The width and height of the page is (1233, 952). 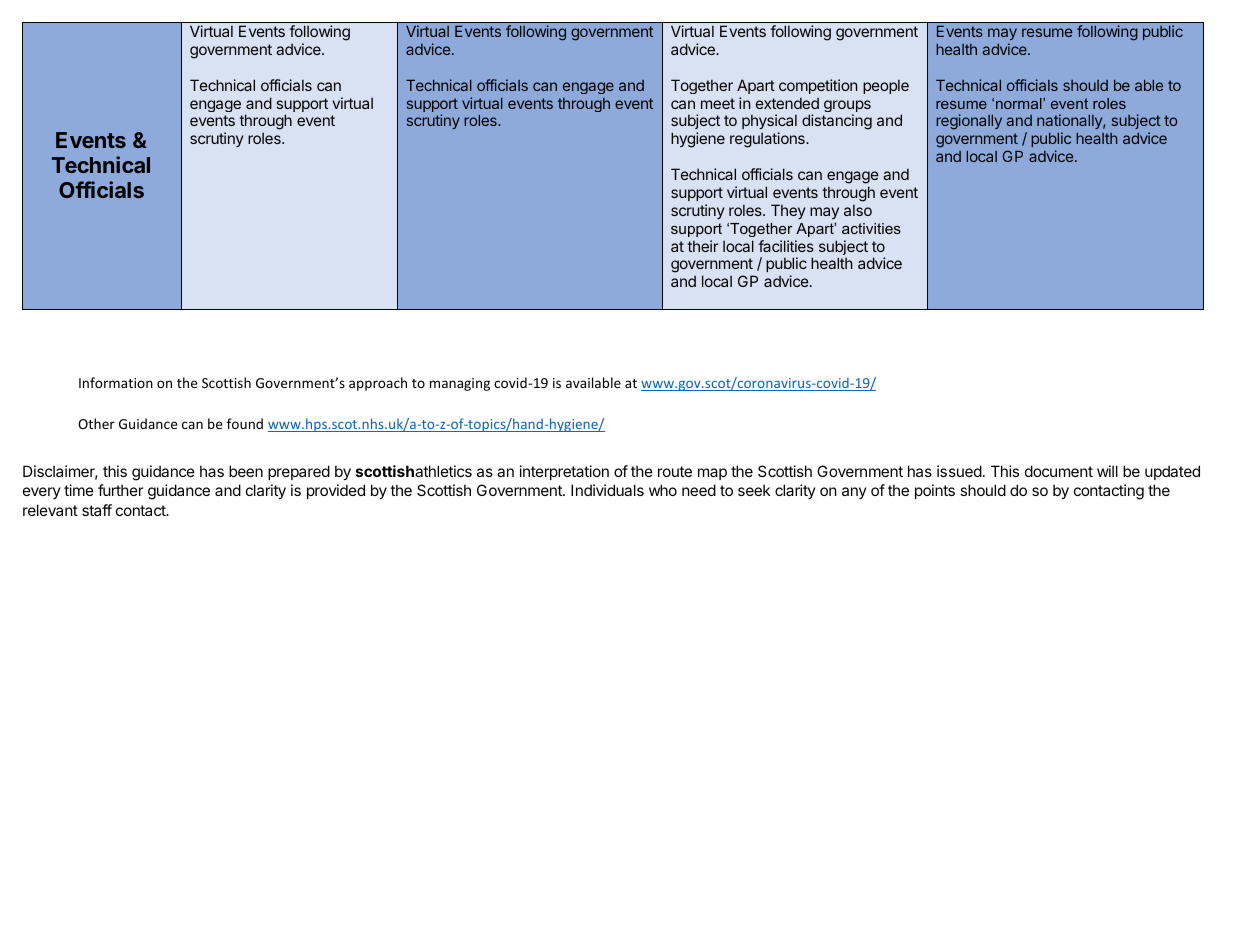 I want to click on normal, so click(x=1020, y=103).
